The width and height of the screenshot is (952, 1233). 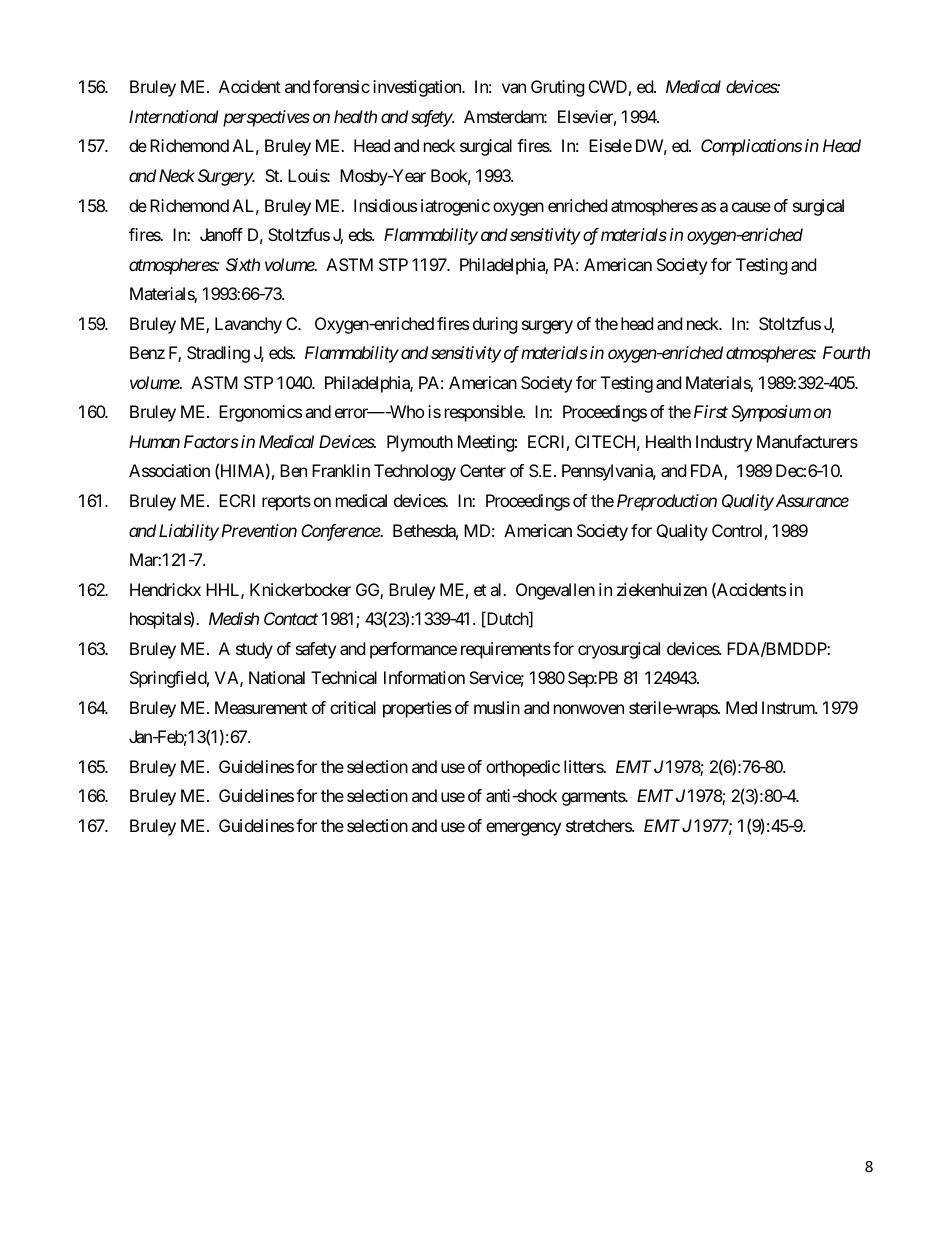 I want to click on investigation, so click(x=418, y=88).
